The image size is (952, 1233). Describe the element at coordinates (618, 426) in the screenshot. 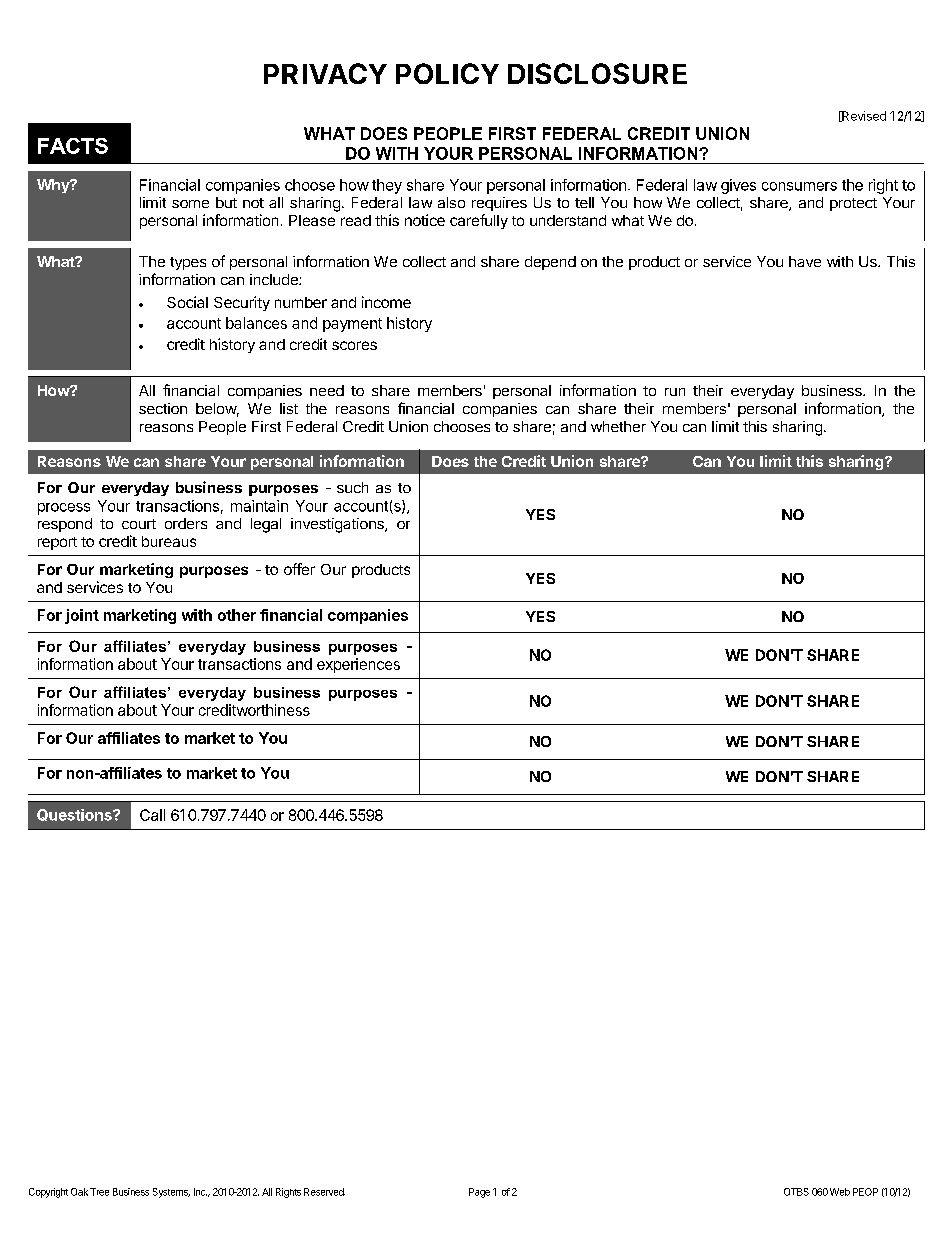

I see `whether` at that location.
